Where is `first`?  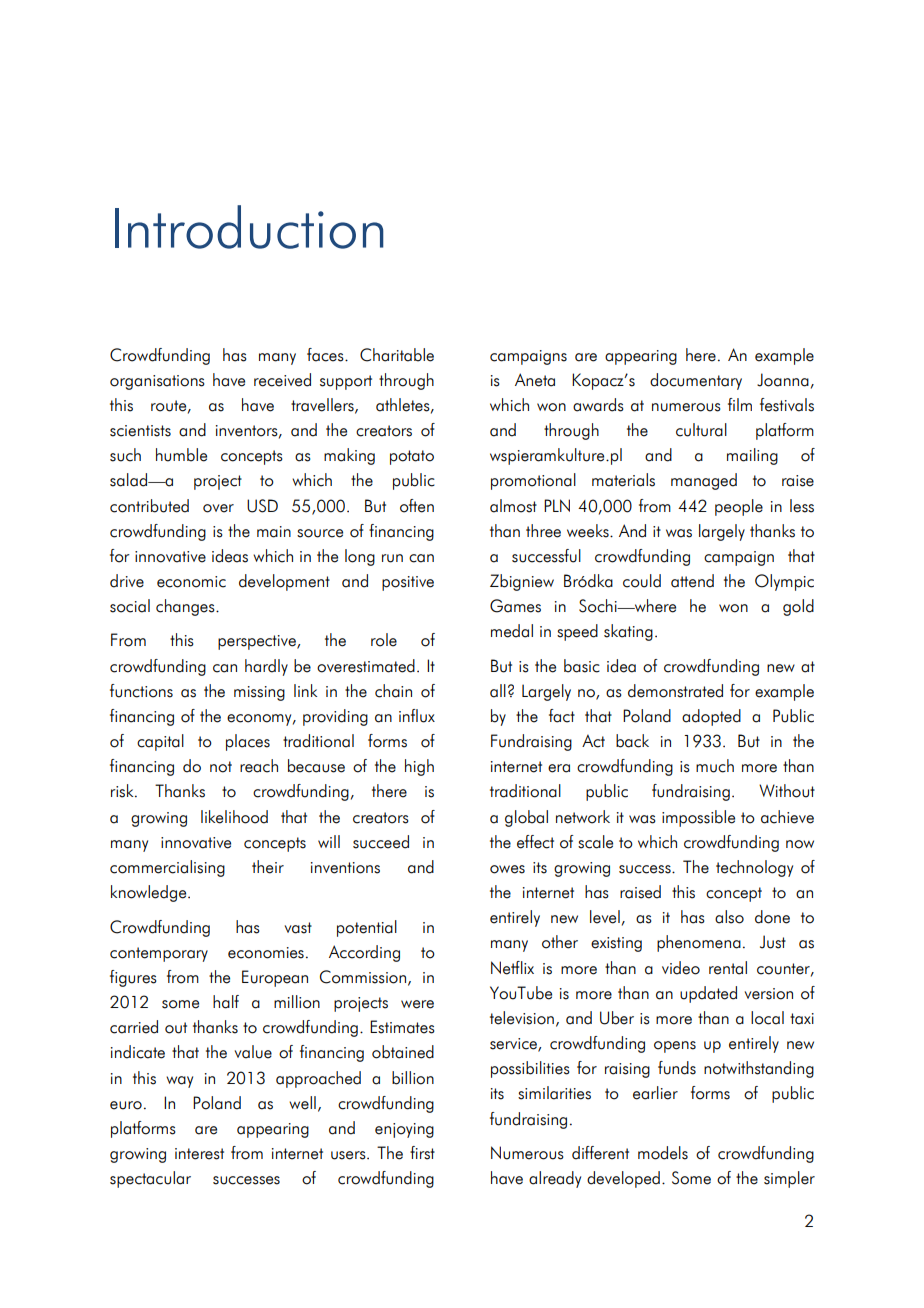
first is located at coordinates (422, 1153).
